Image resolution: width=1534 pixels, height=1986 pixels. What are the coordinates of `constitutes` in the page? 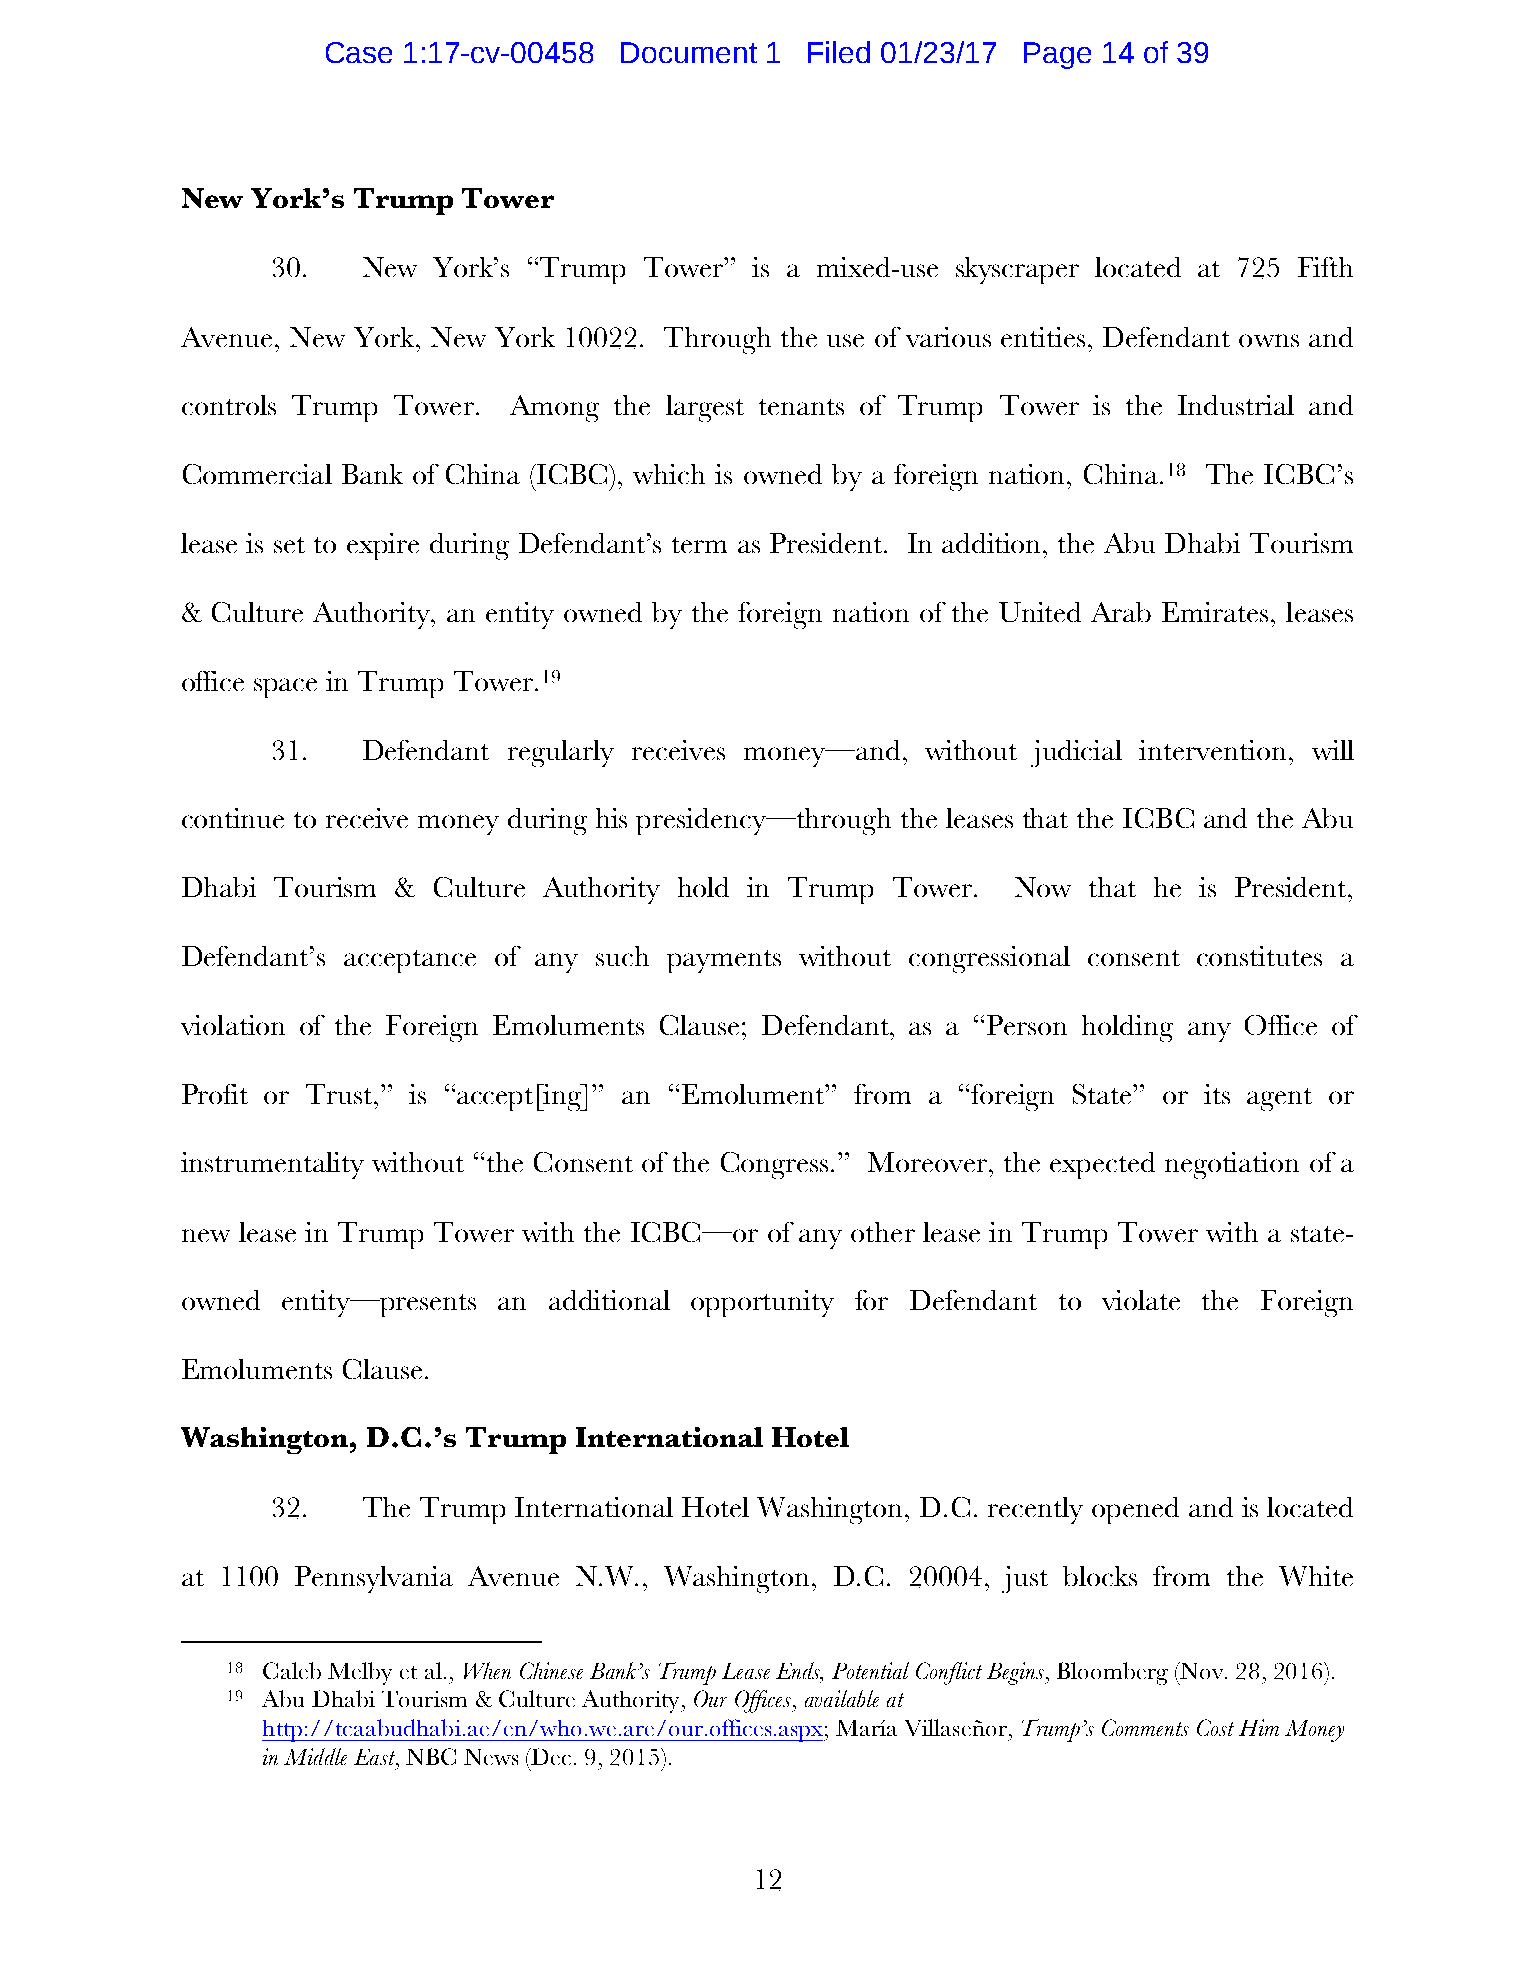 It's located at (1259, 956).
